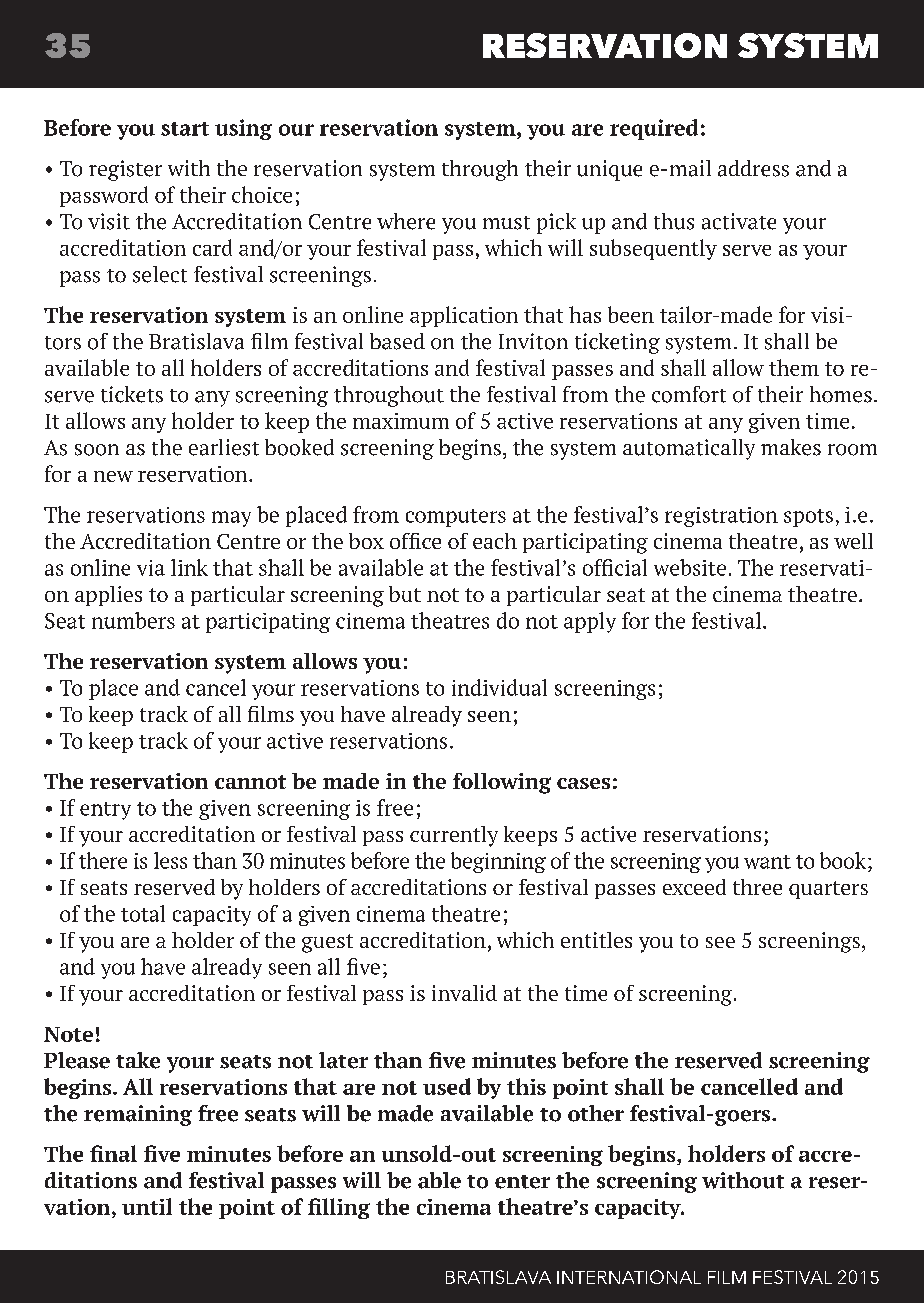  I want to click on currently, so click(454, 836).
